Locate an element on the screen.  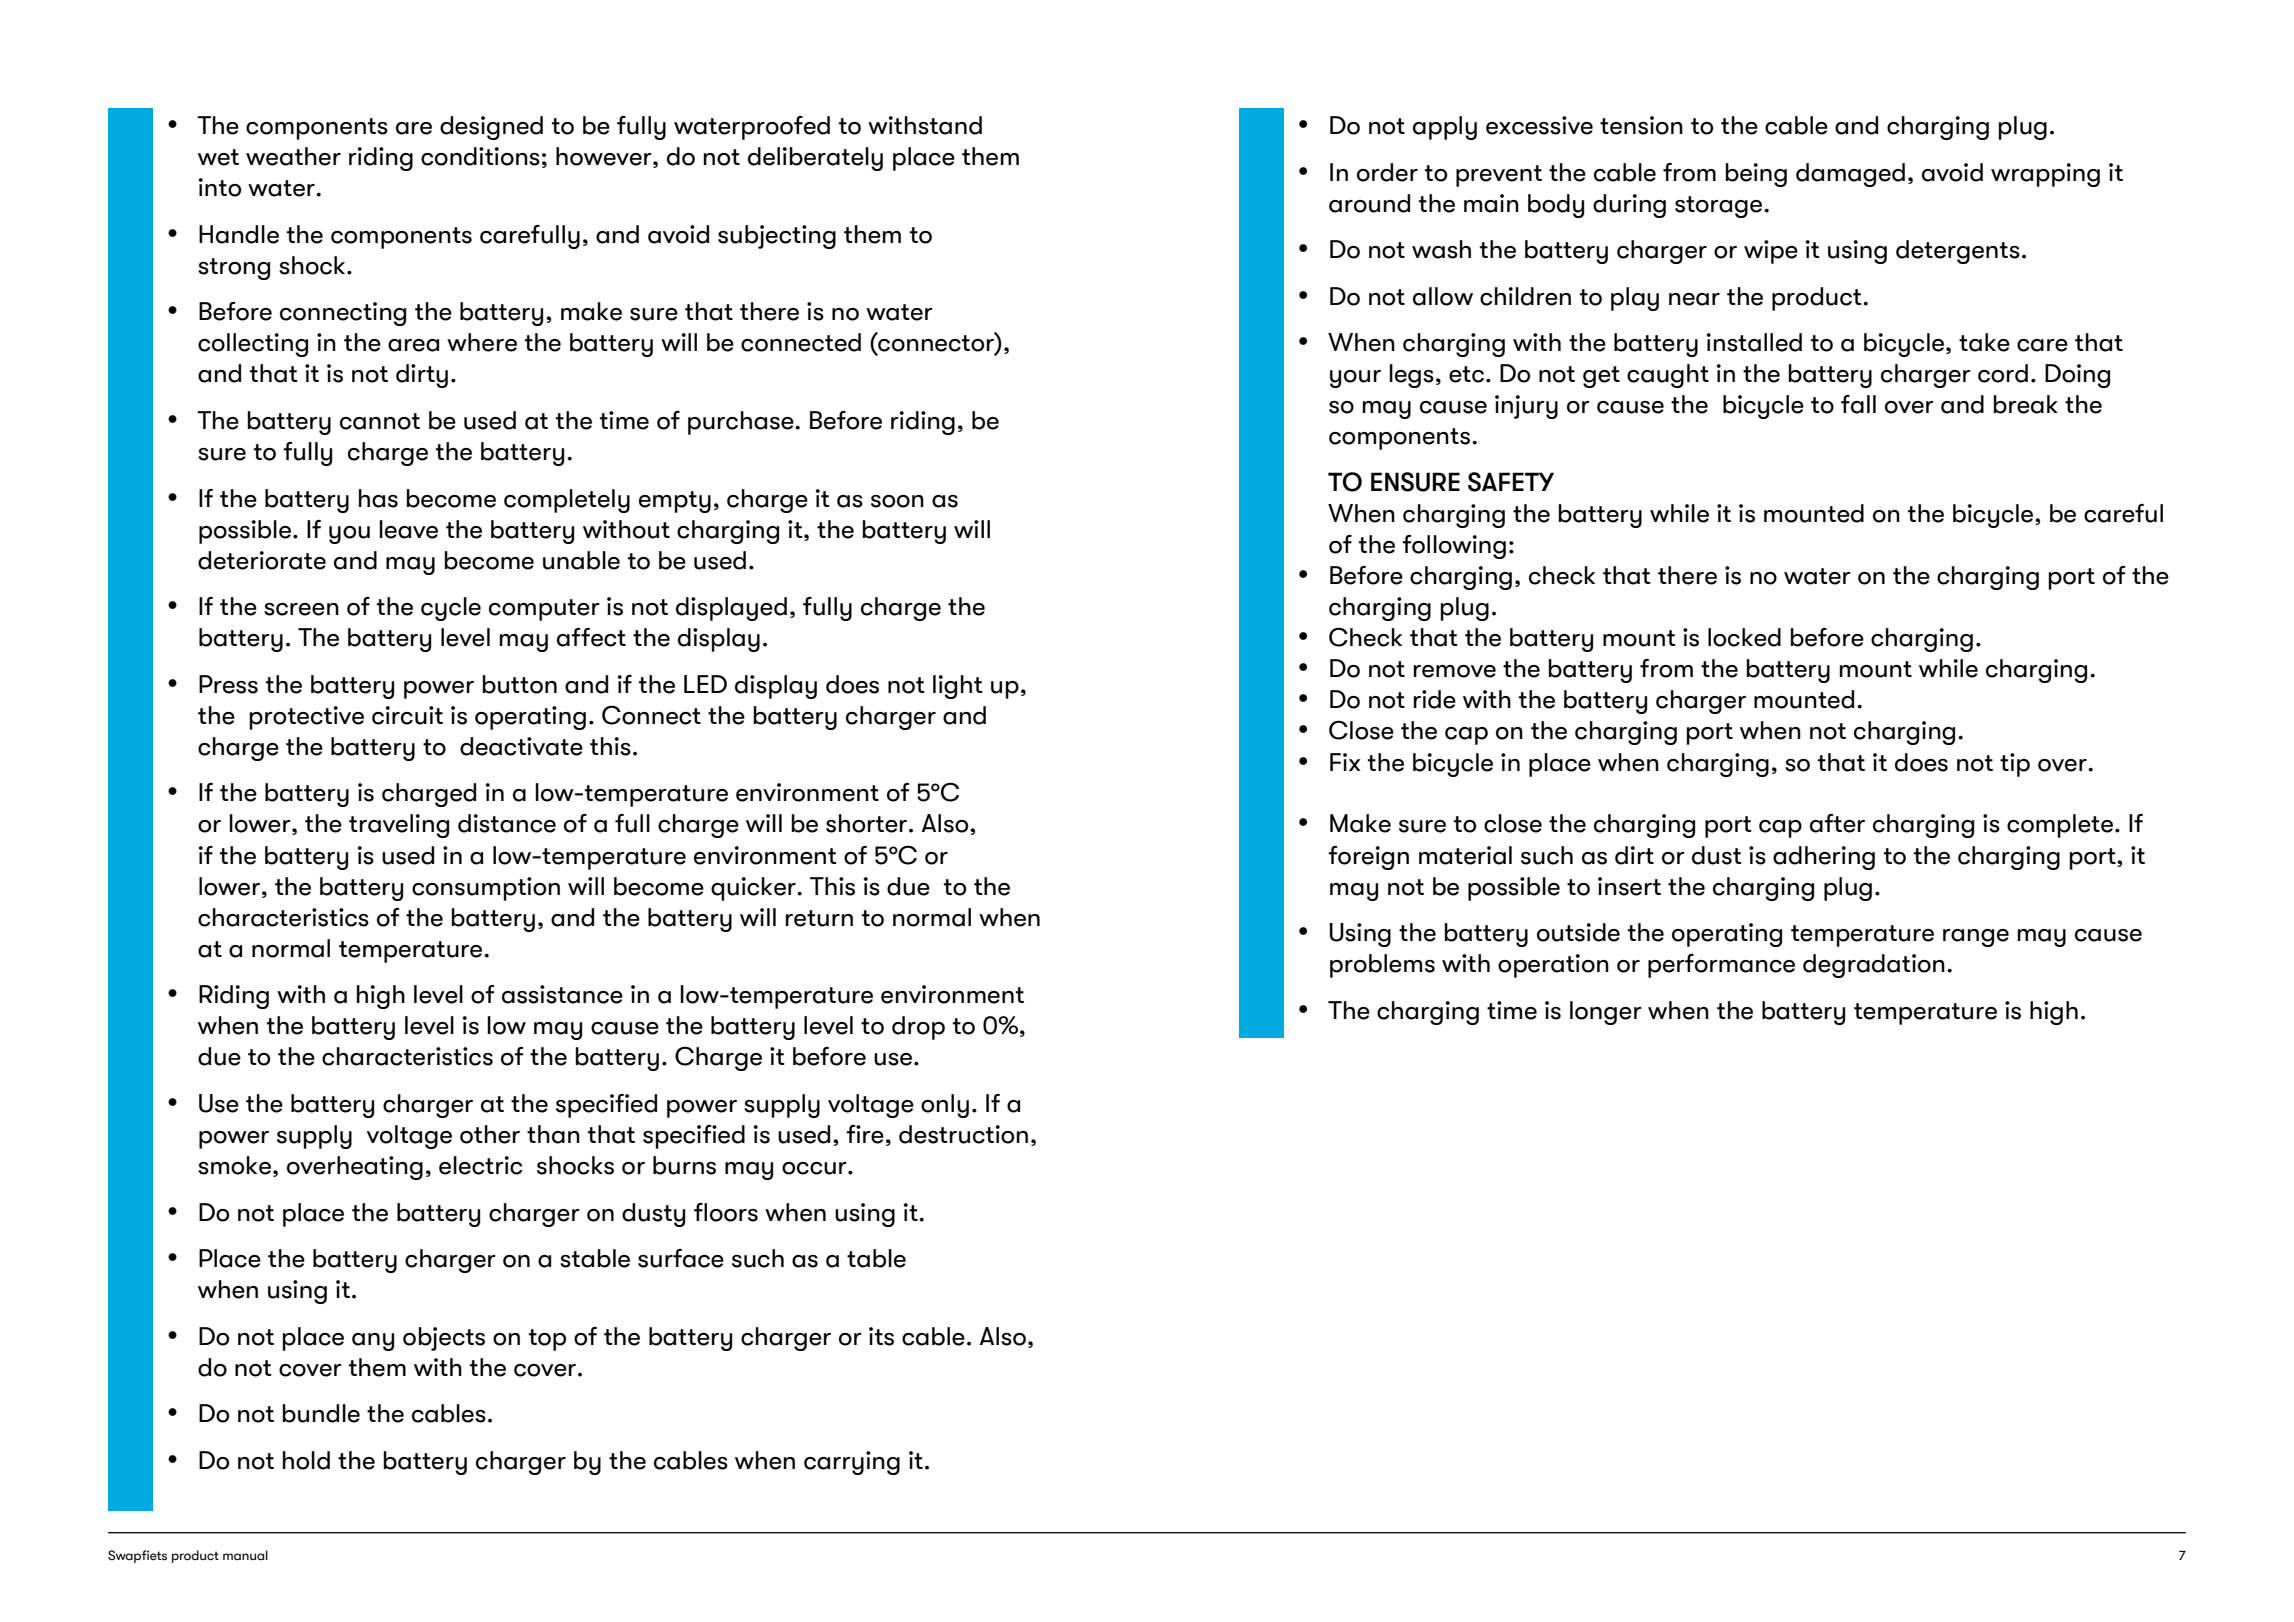
foreign is located at coordinates (1368, 858).
